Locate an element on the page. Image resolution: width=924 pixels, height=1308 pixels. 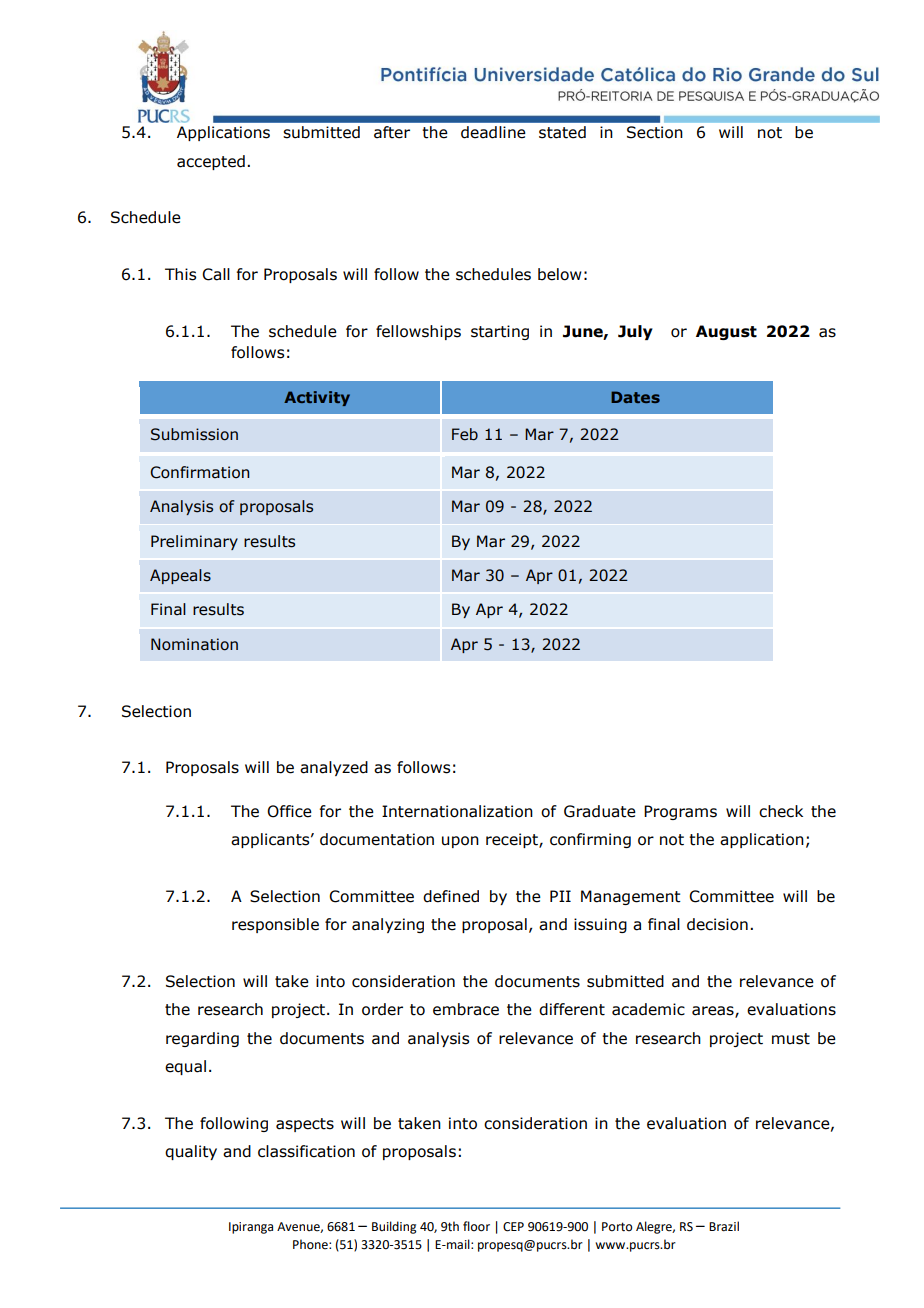
upon is located at coordinates (460, 842).
